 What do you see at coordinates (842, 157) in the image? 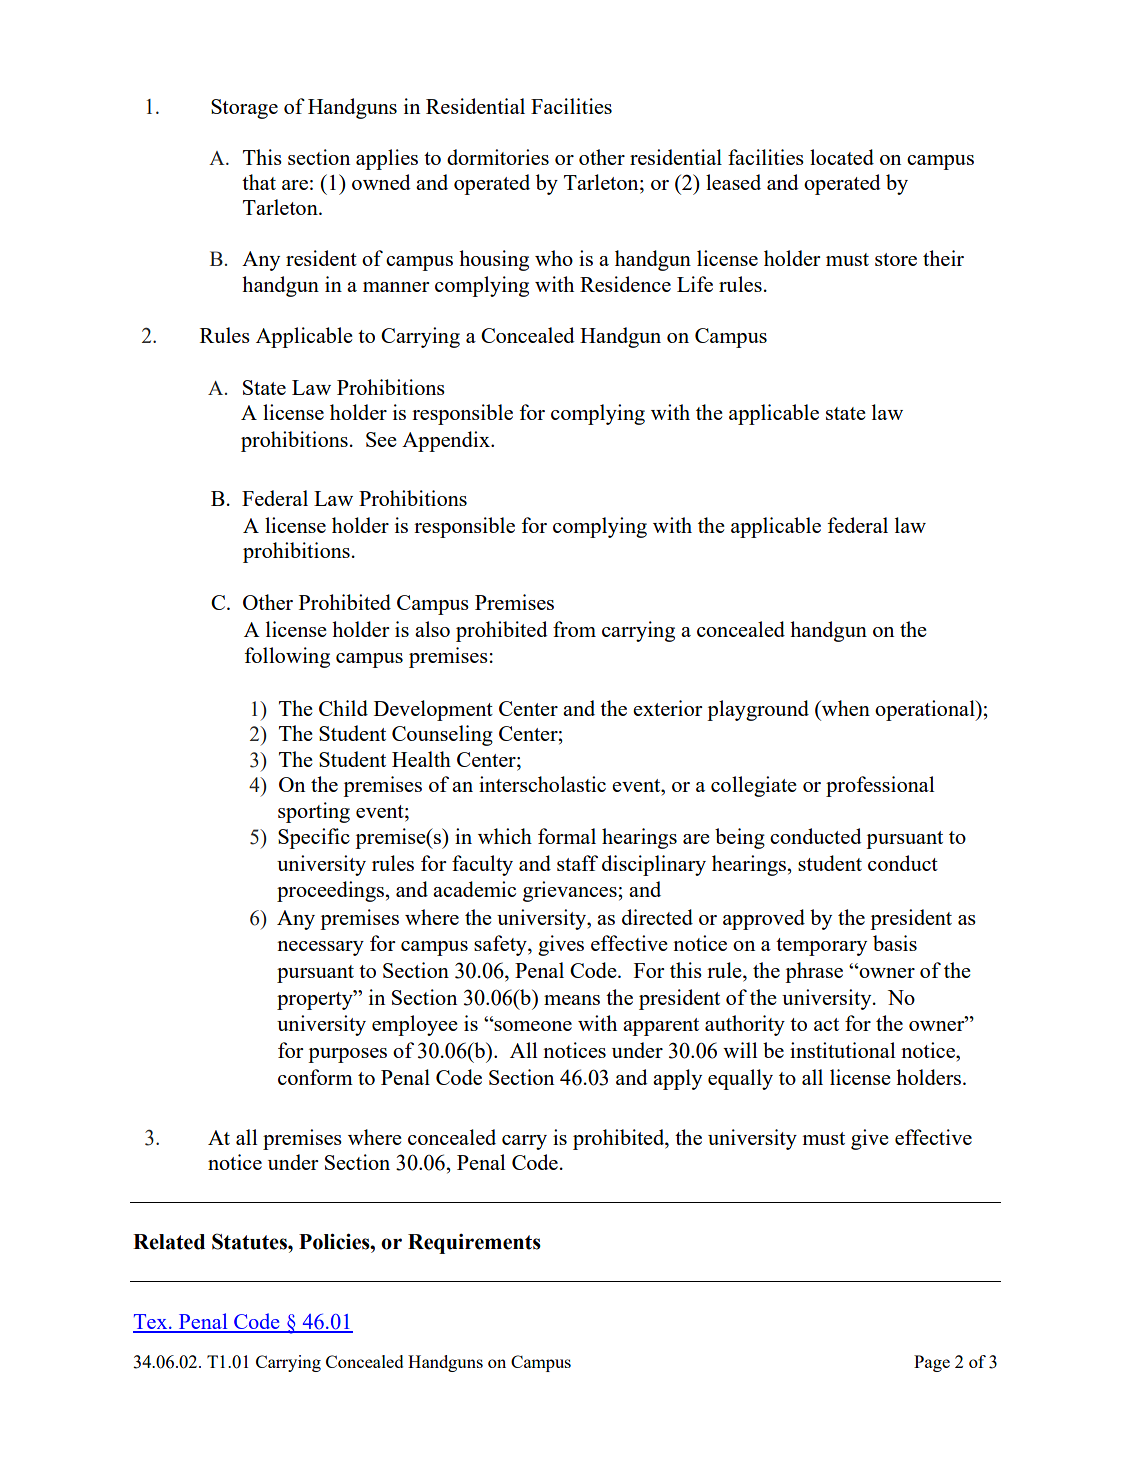
I see `located` at bounding box center [842, 157].
